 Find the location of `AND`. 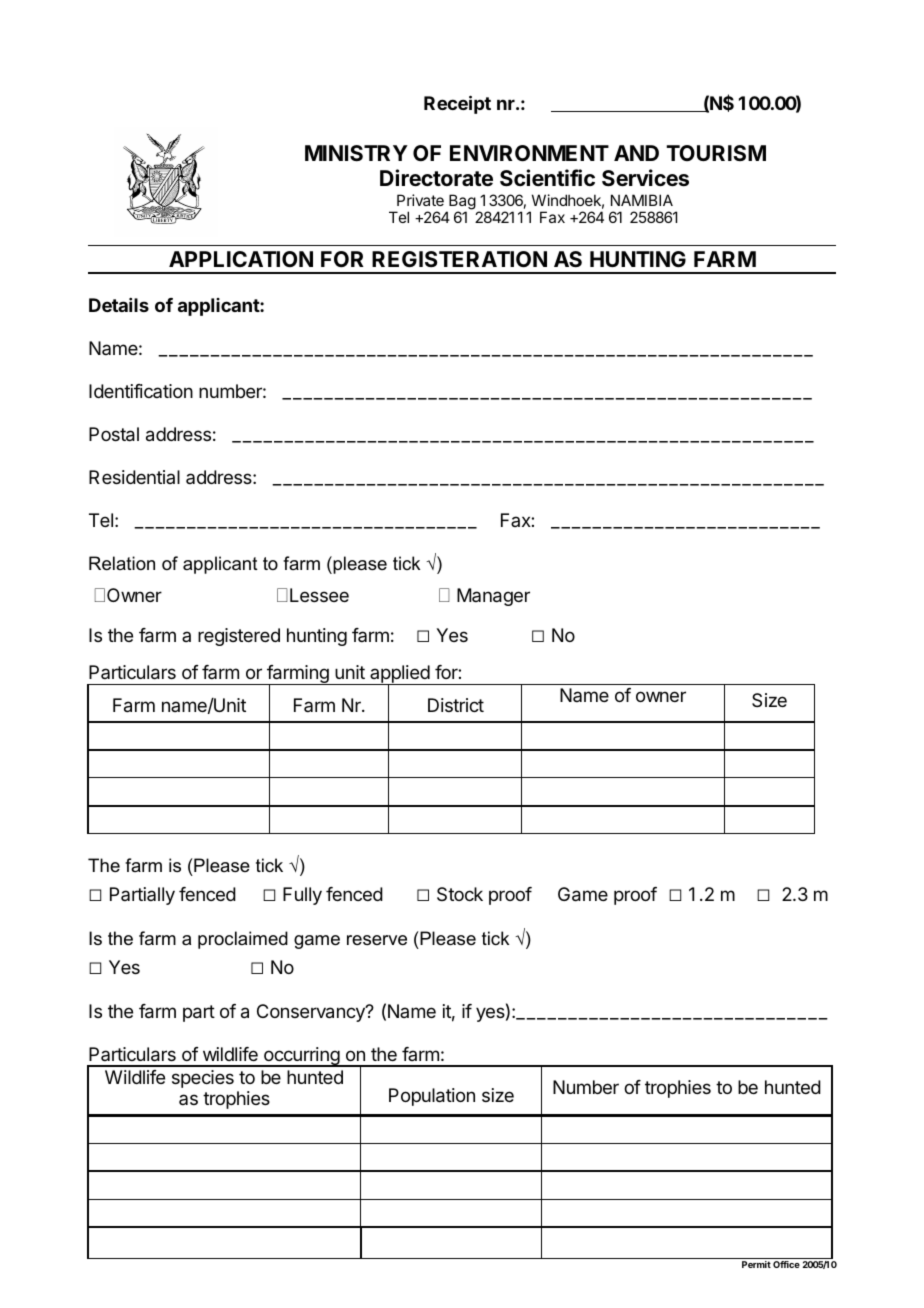

AND is located at coordinates (636, 153).
